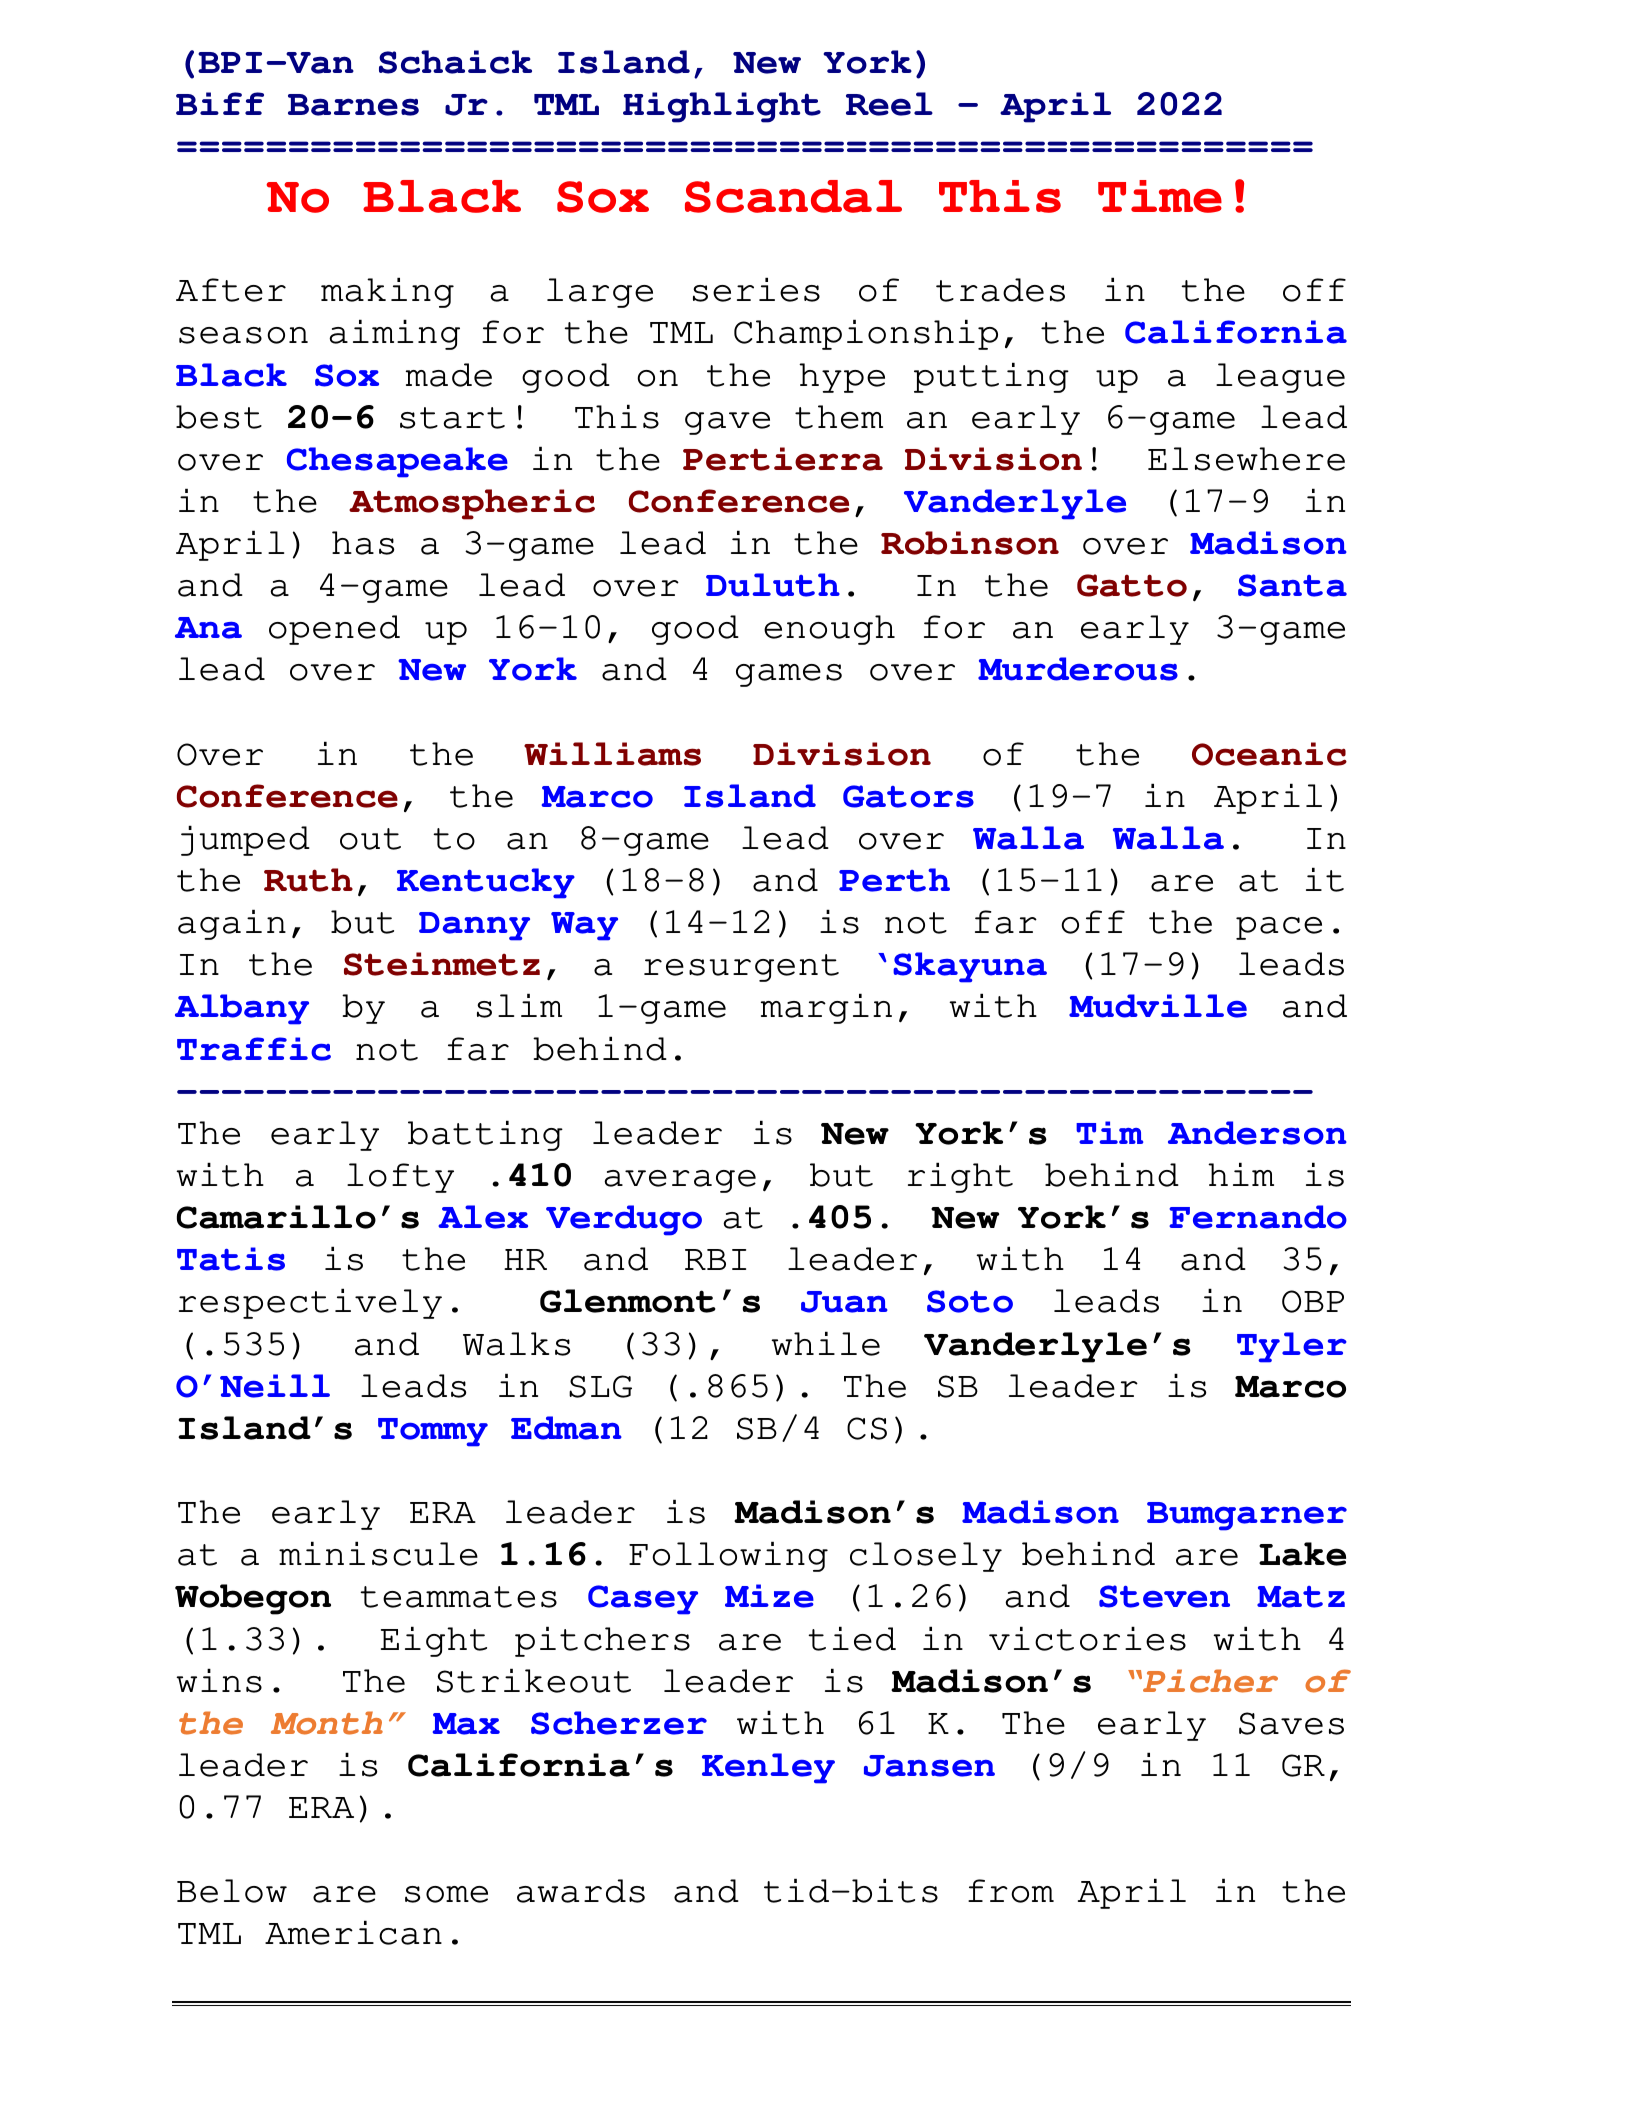  I want to click on American, so click(353, 1932).
